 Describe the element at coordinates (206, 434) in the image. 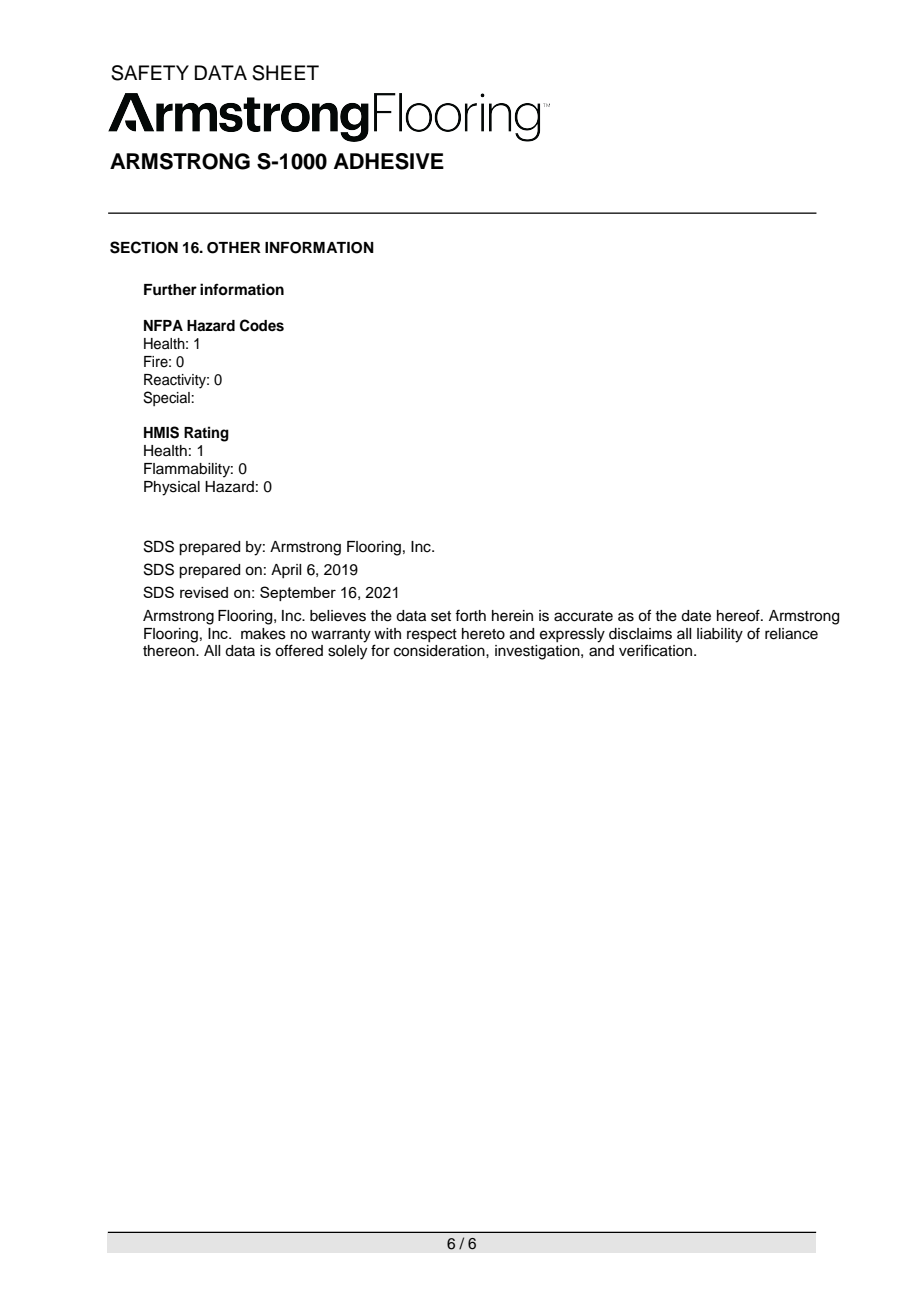

I see `Rating` at that location.
